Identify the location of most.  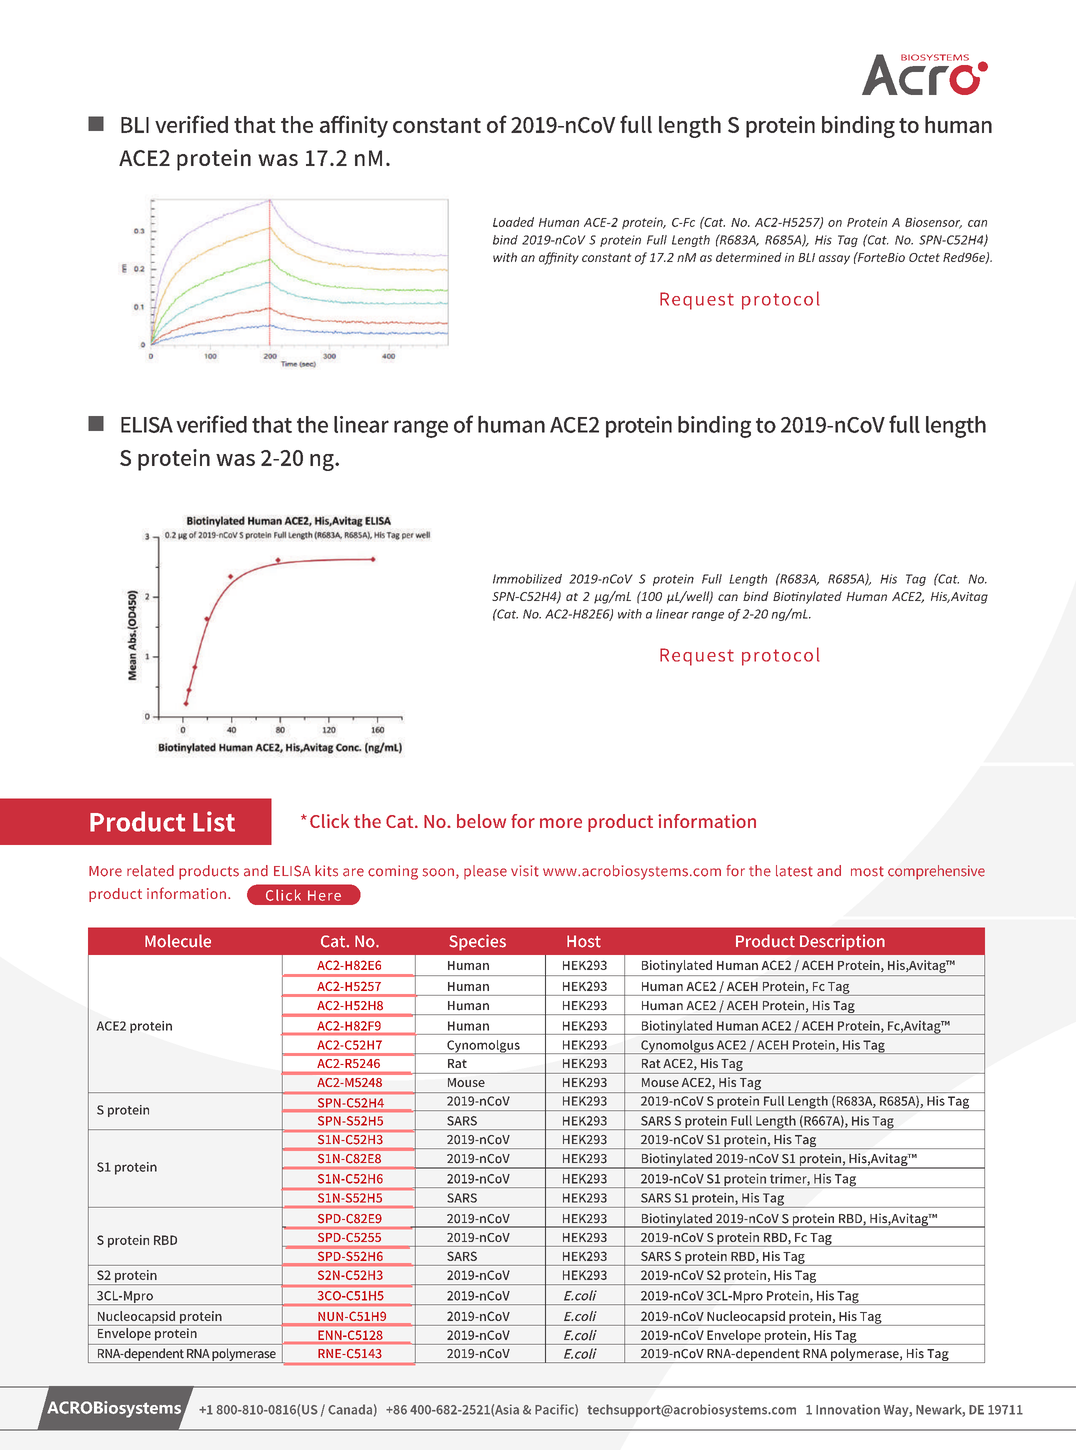
(867, 871).
